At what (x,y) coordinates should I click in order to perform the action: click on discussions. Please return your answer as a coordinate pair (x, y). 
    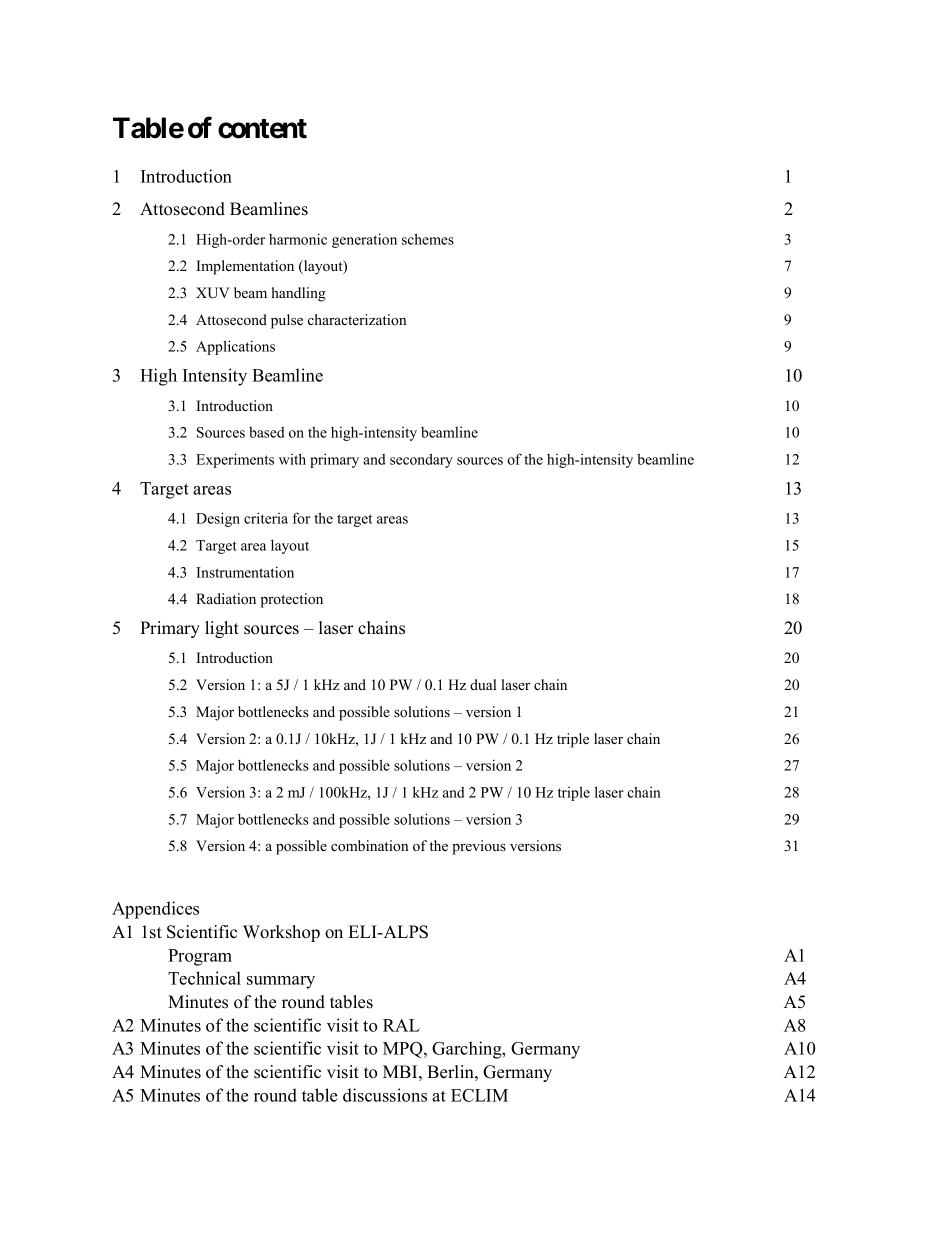
    Looking at the image, I should click on (385, 1095).
